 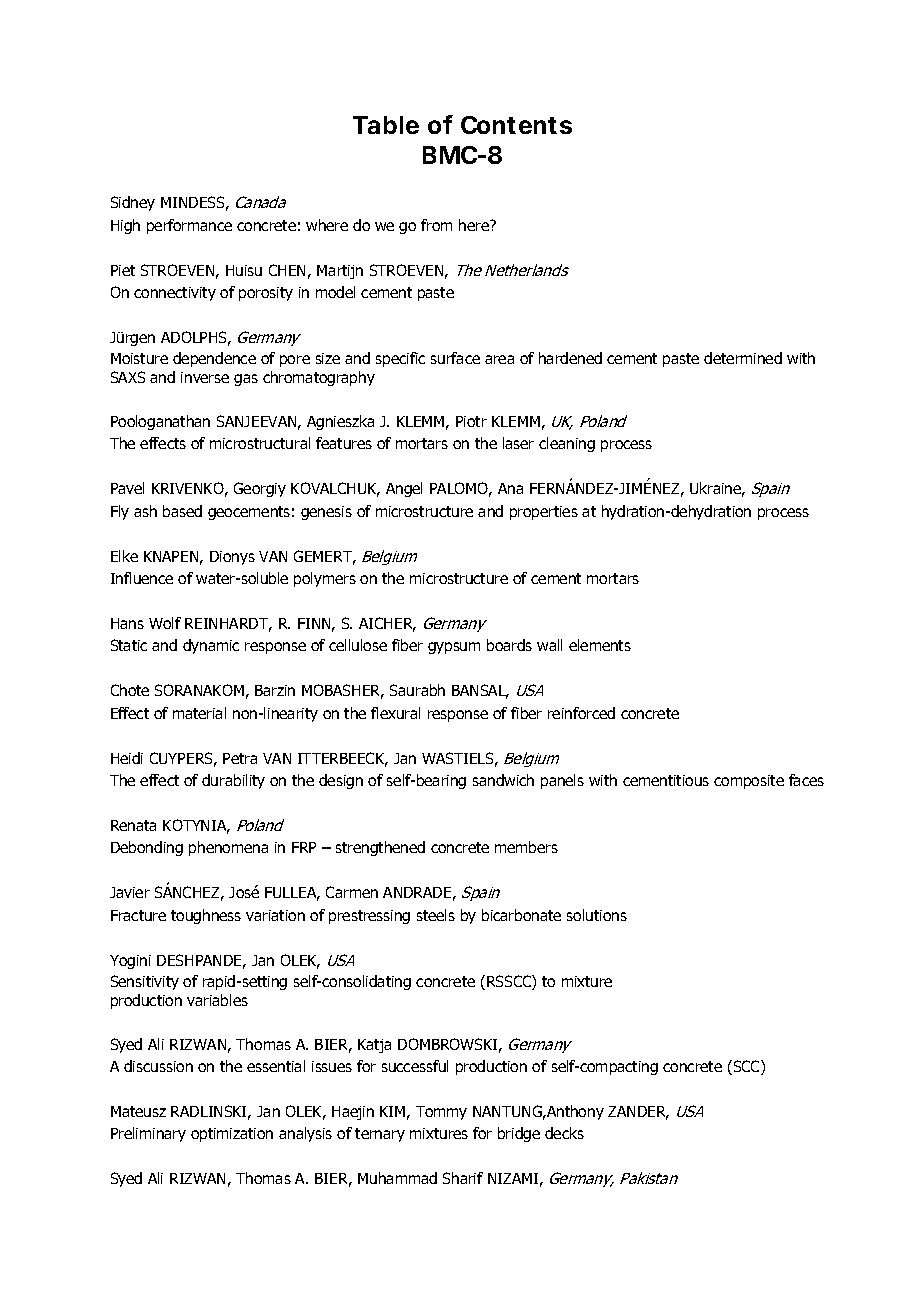 I want to click on determined, so click(x=743, y=358).
